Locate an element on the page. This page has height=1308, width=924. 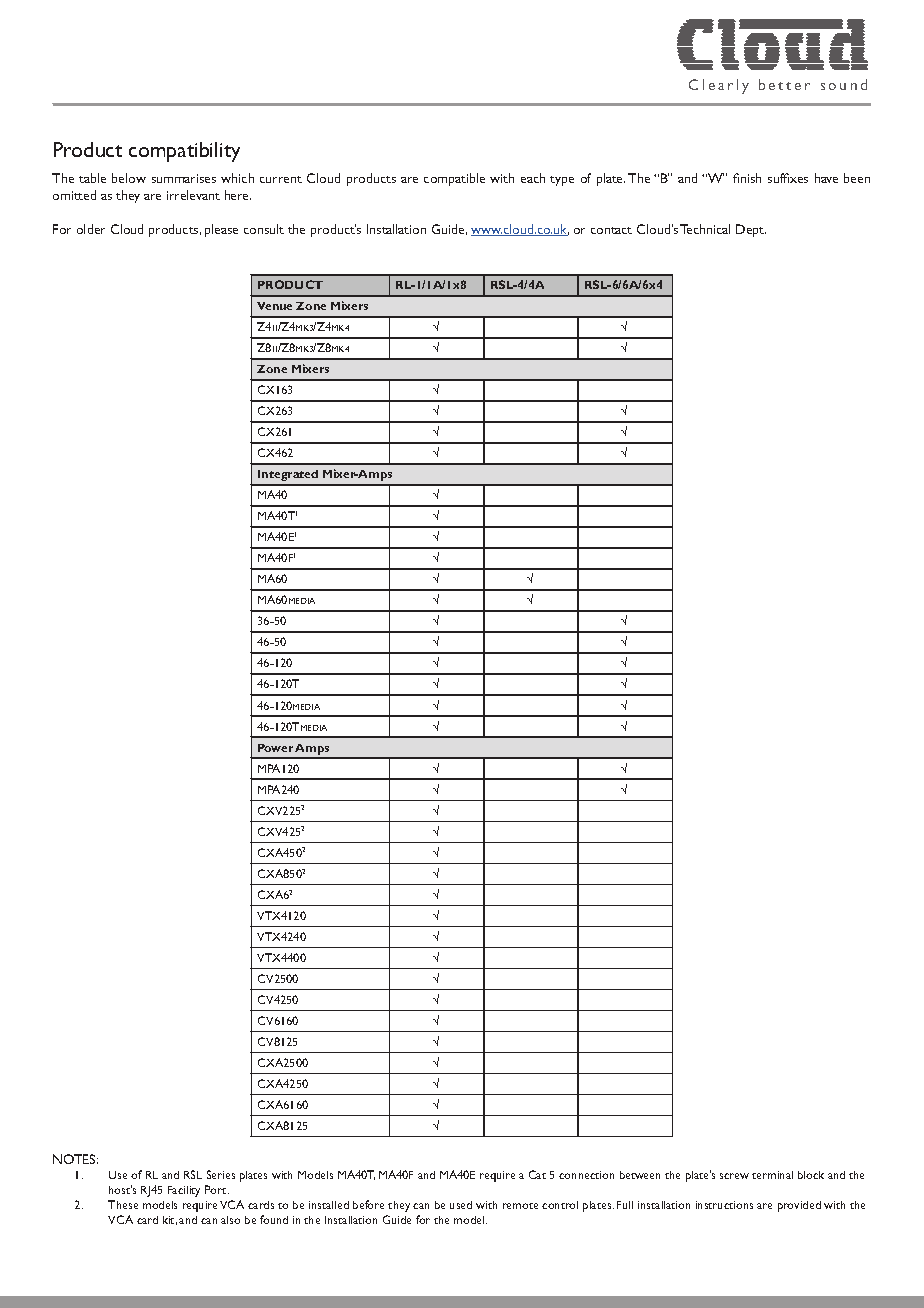
better is located at coordinates (784, 84).
